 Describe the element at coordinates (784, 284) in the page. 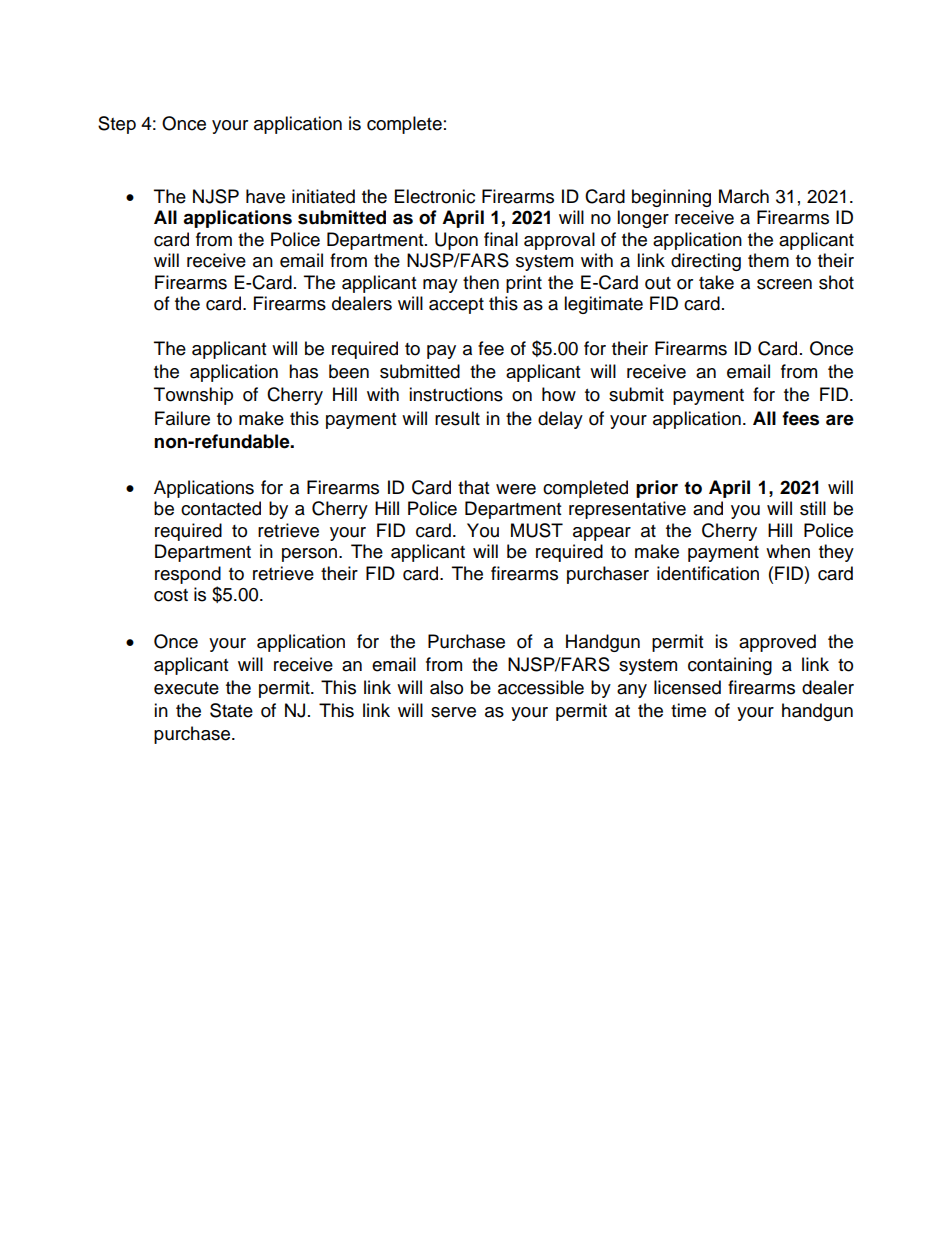

I see `screen` at that location.
